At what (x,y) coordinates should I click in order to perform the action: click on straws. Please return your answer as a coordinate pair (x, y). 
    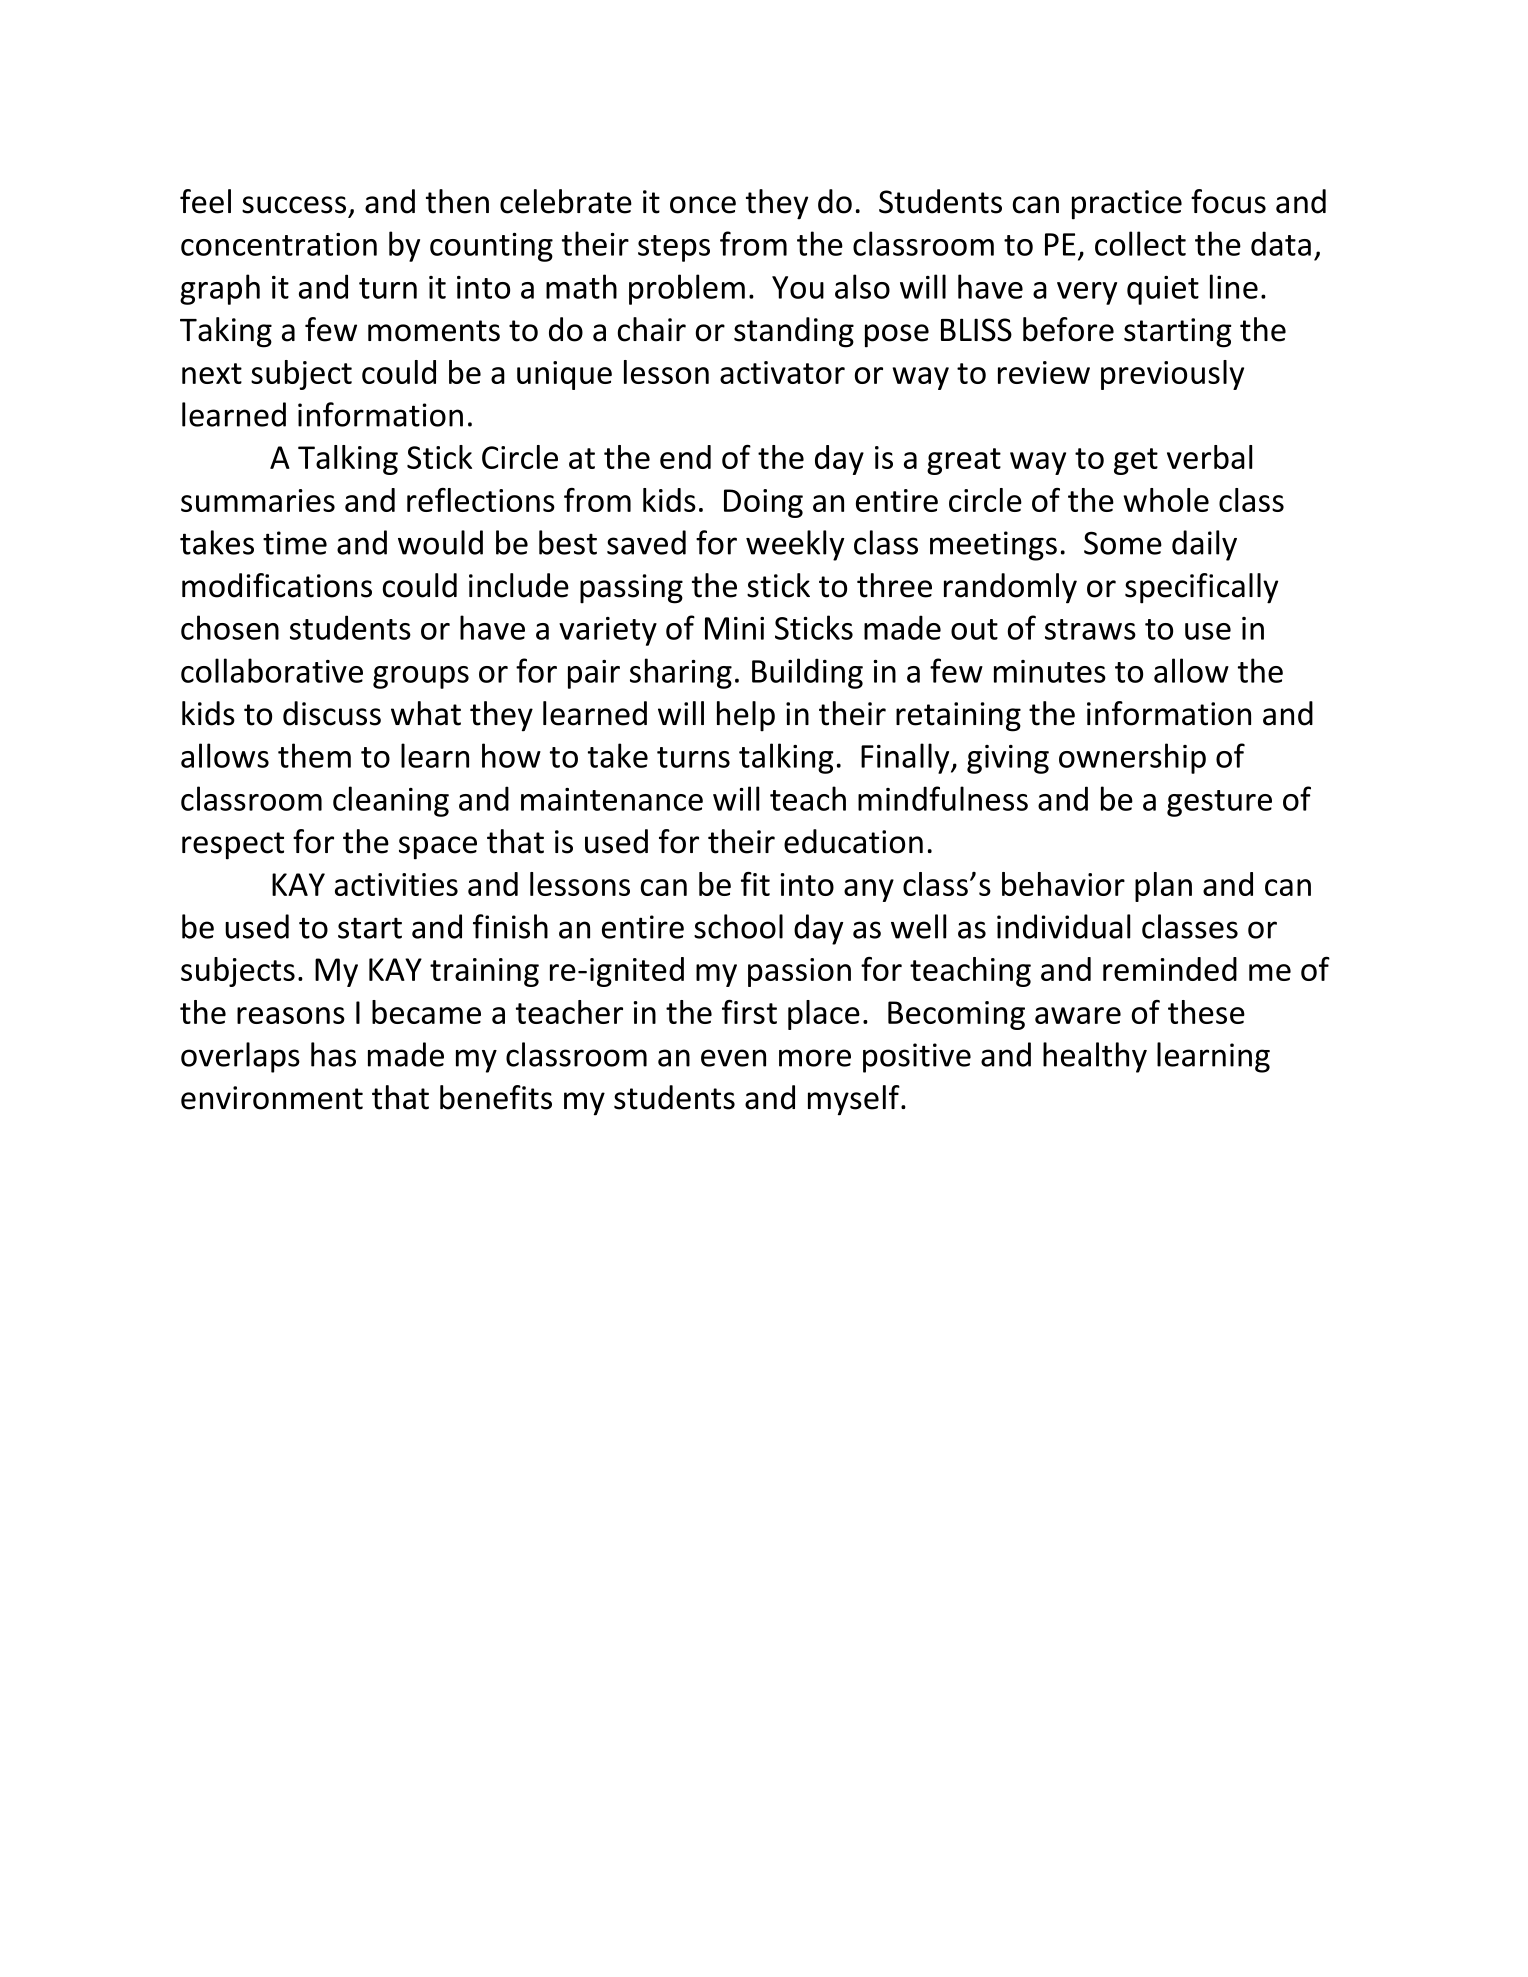
    Looking at the image, I should click on (1090, 629).
